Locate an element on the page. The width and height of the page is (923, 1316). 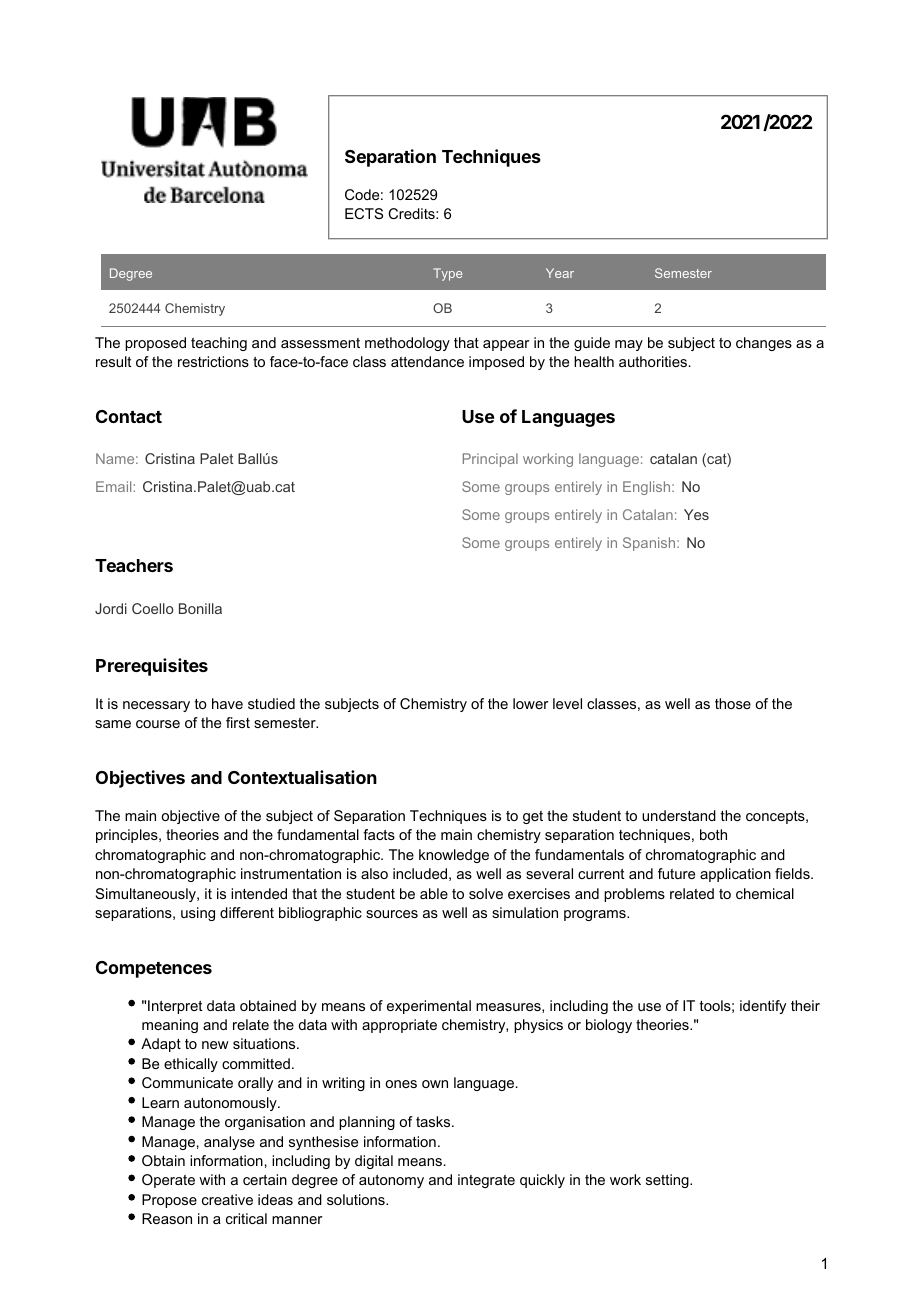
knowledge is located at coordinates (454, 856).
